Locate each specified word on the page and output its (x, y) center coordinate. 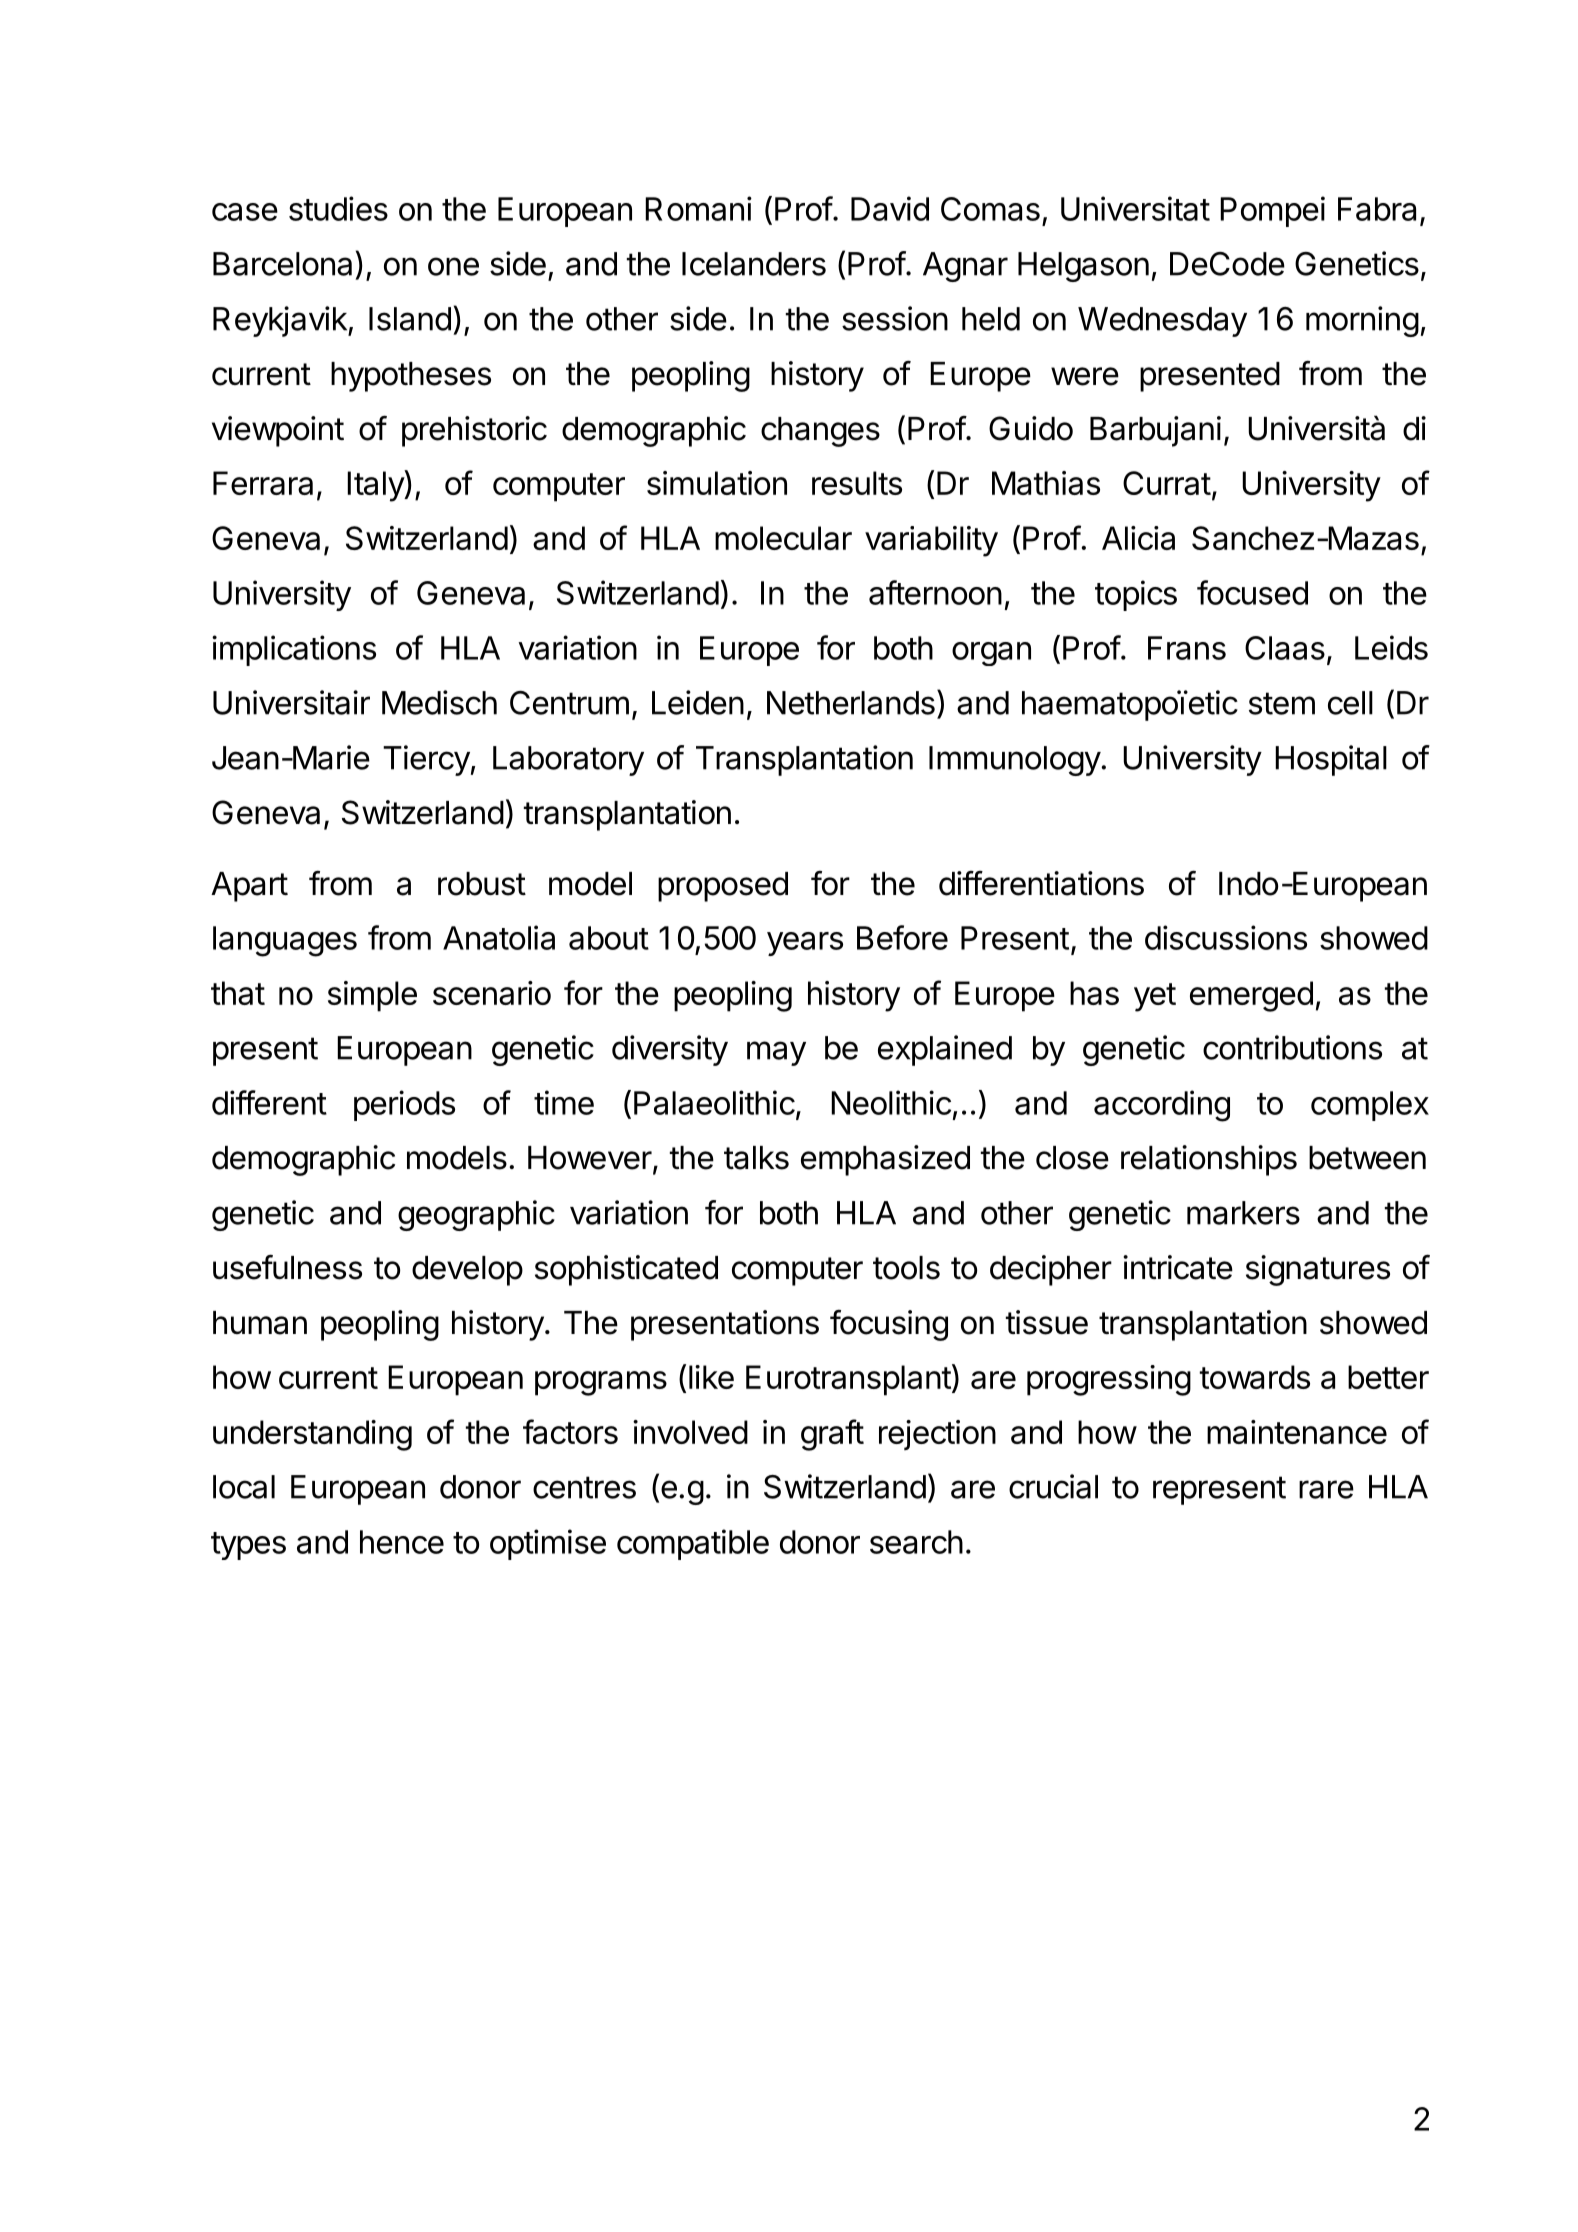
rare (1326, 1489)
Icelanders (754, 264)
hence (402, 1542)
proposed (723, 887)
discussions (1226, 937)
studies (338, 208)
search (916, 1542)
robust (482, 884)
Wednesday (1162, 322)
